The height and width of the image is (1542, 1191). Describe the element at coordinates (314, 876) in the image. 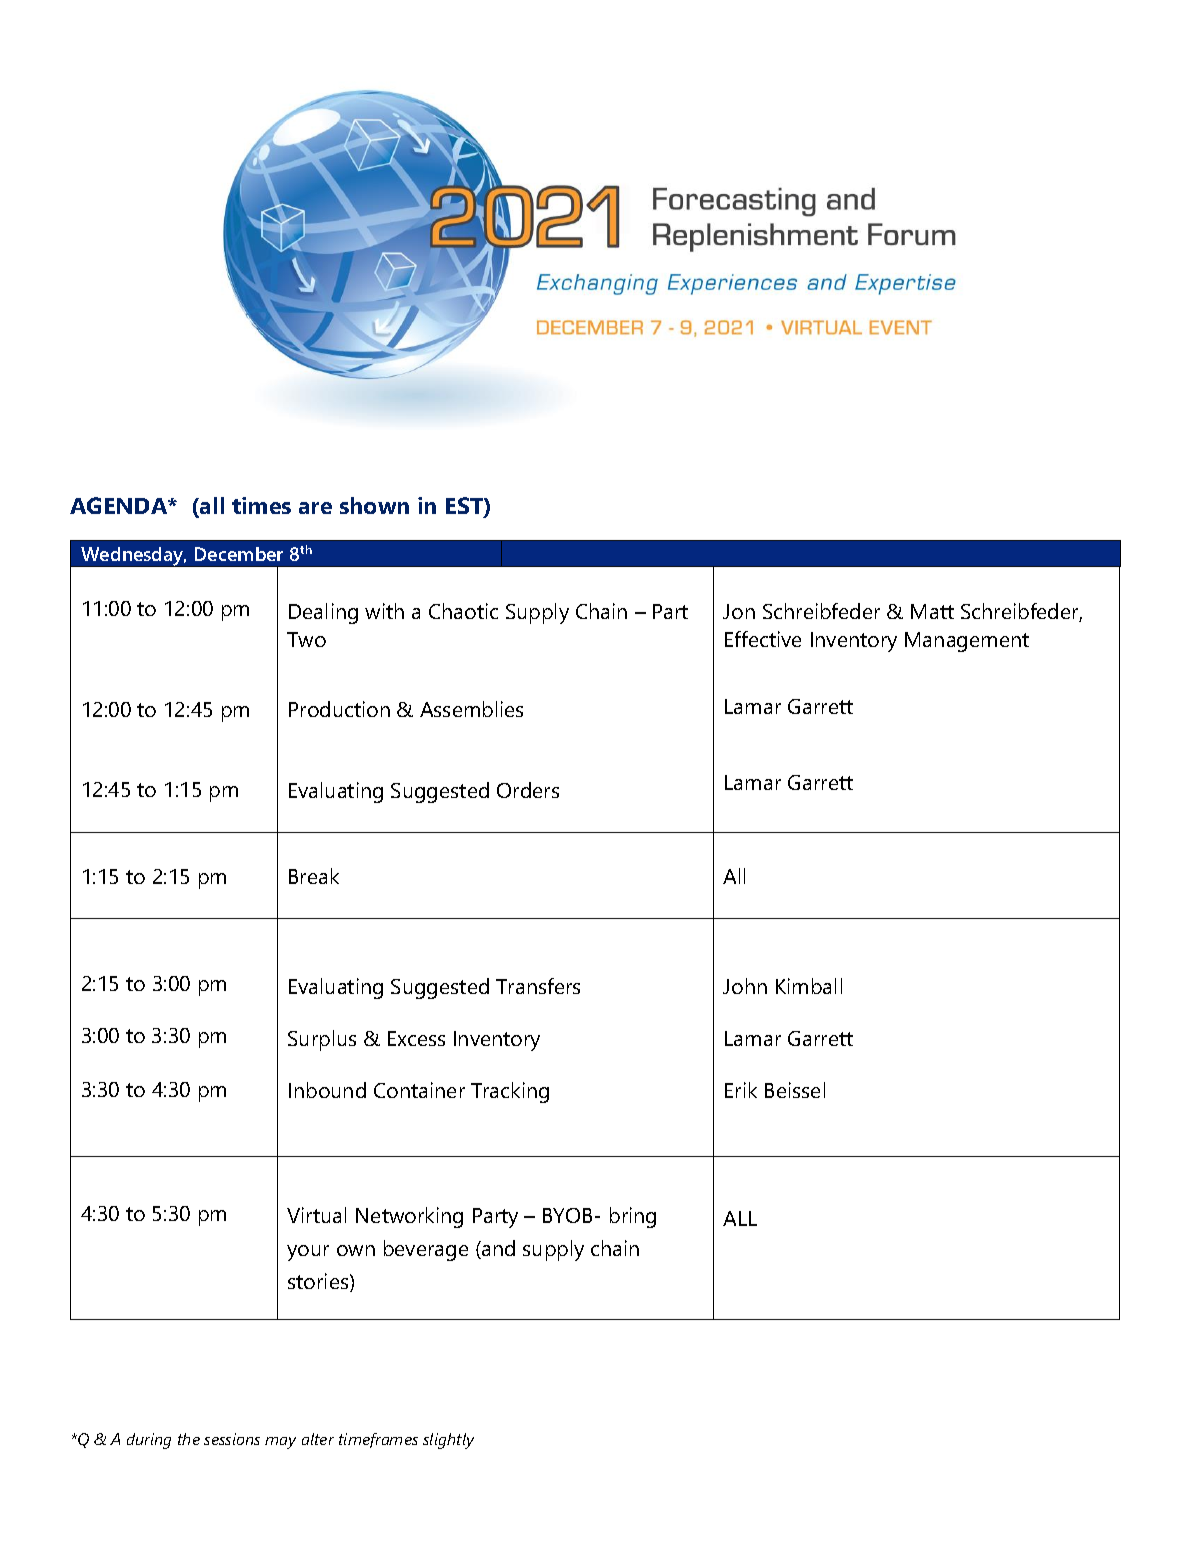

I see `Break` at that location.
